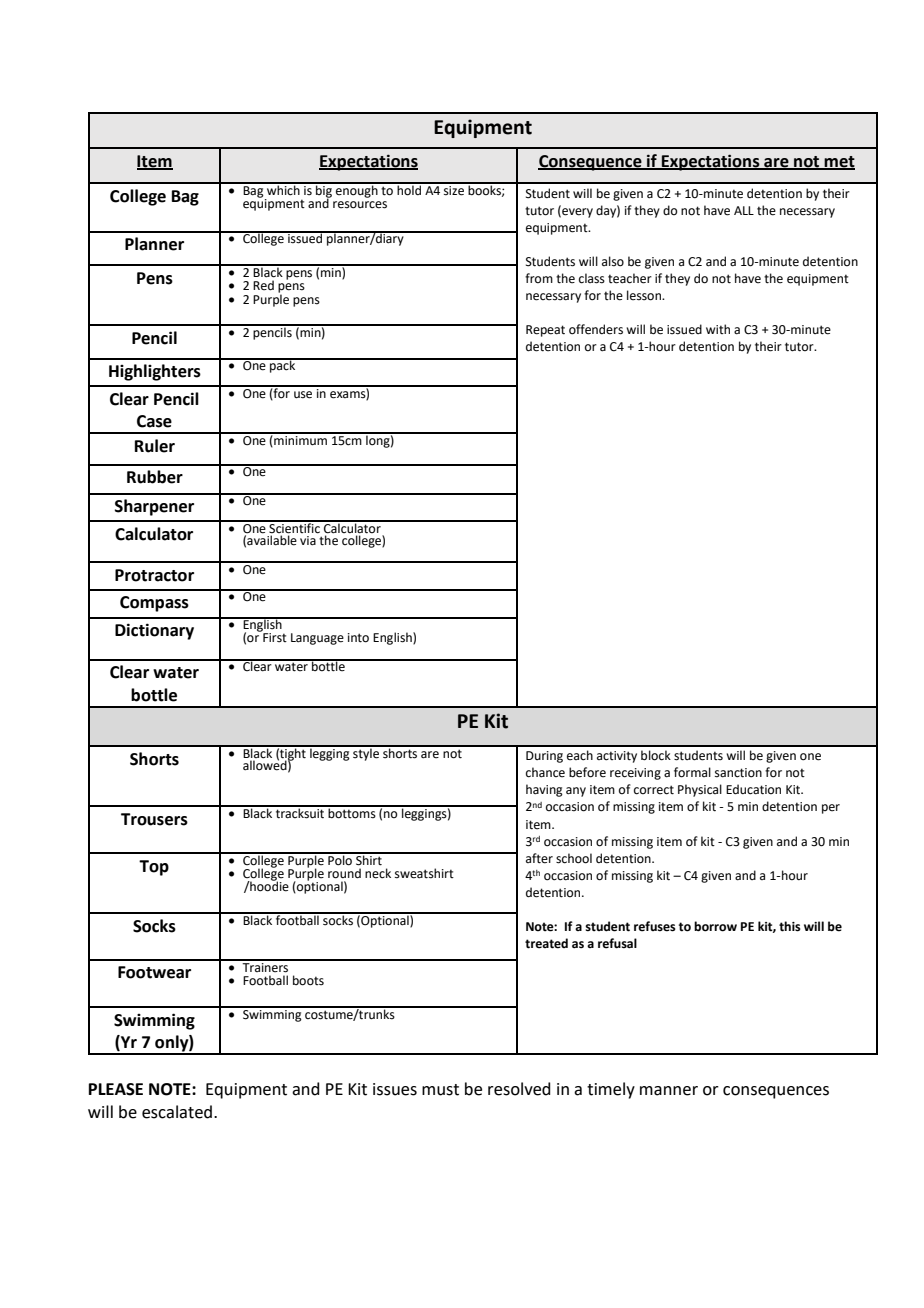 Image resolution: width=924 pixels, height=1308 pixels. Describe the element at coordinates (669, 1091) in the screenshot. I see `manner` at that location.
